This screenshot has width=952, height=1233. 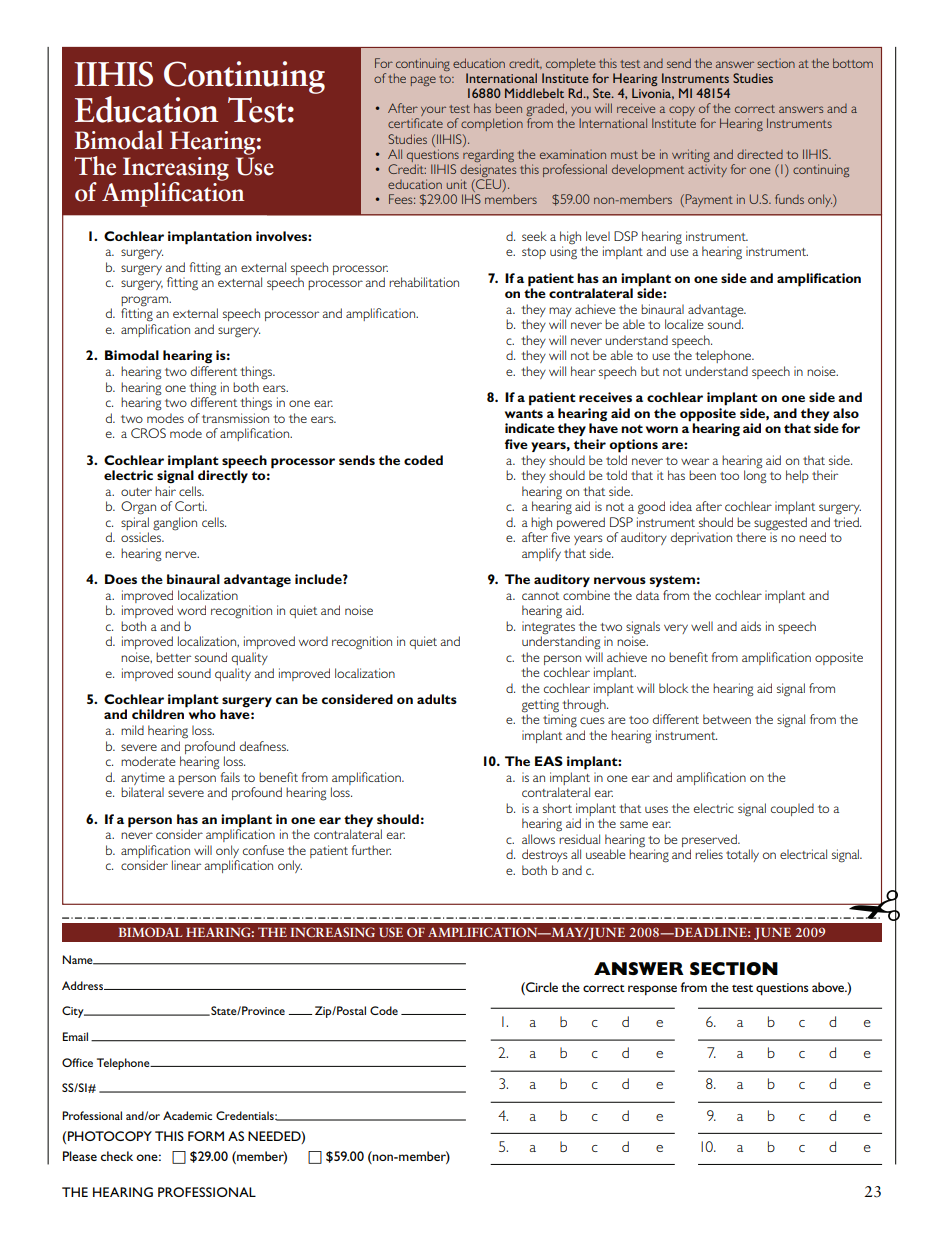 What do you see at coordinates (751, 626) in the screenshot?
I see `aids` at bounding box center [751, 626].
